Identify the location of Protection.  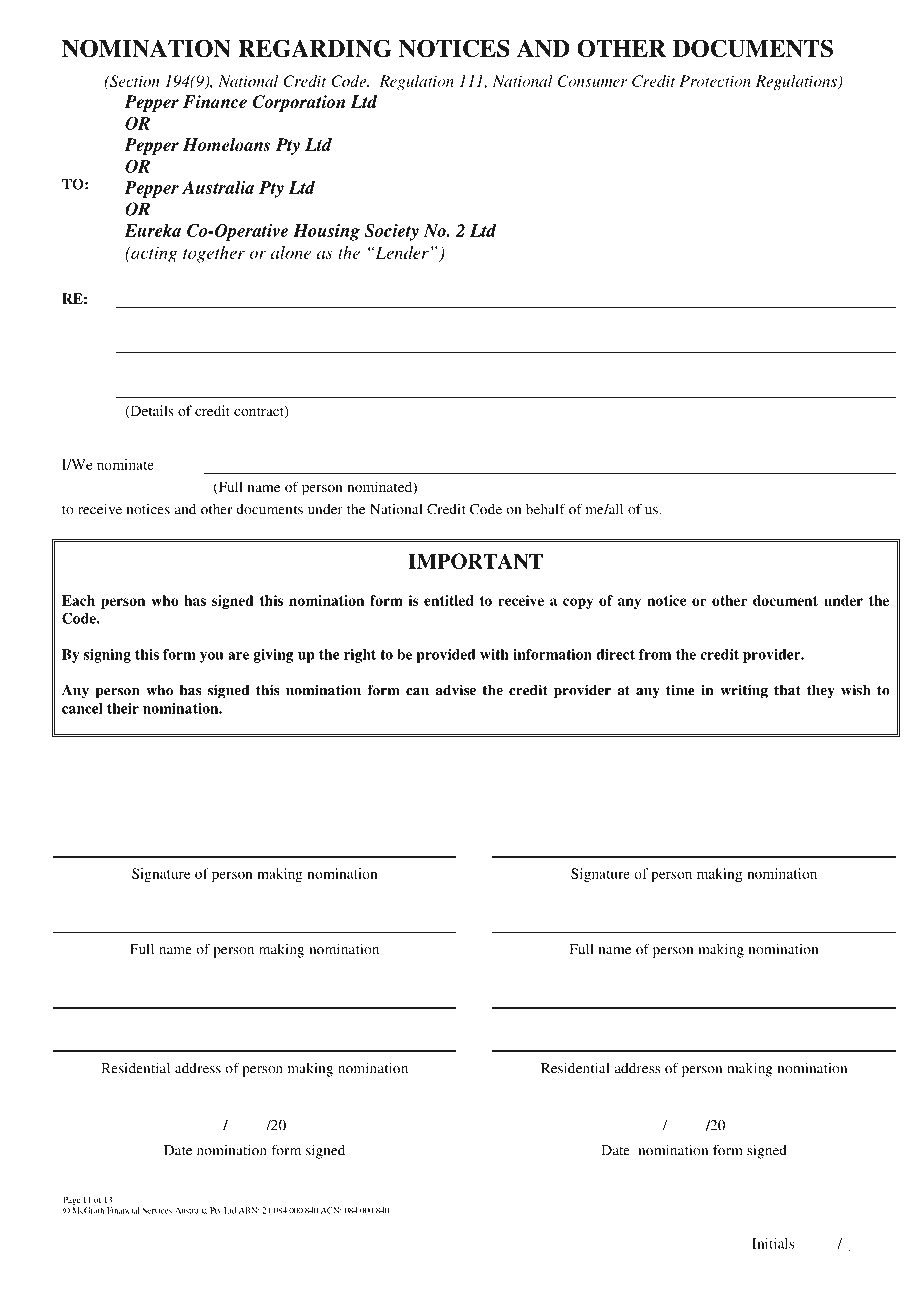
(715, 81).
